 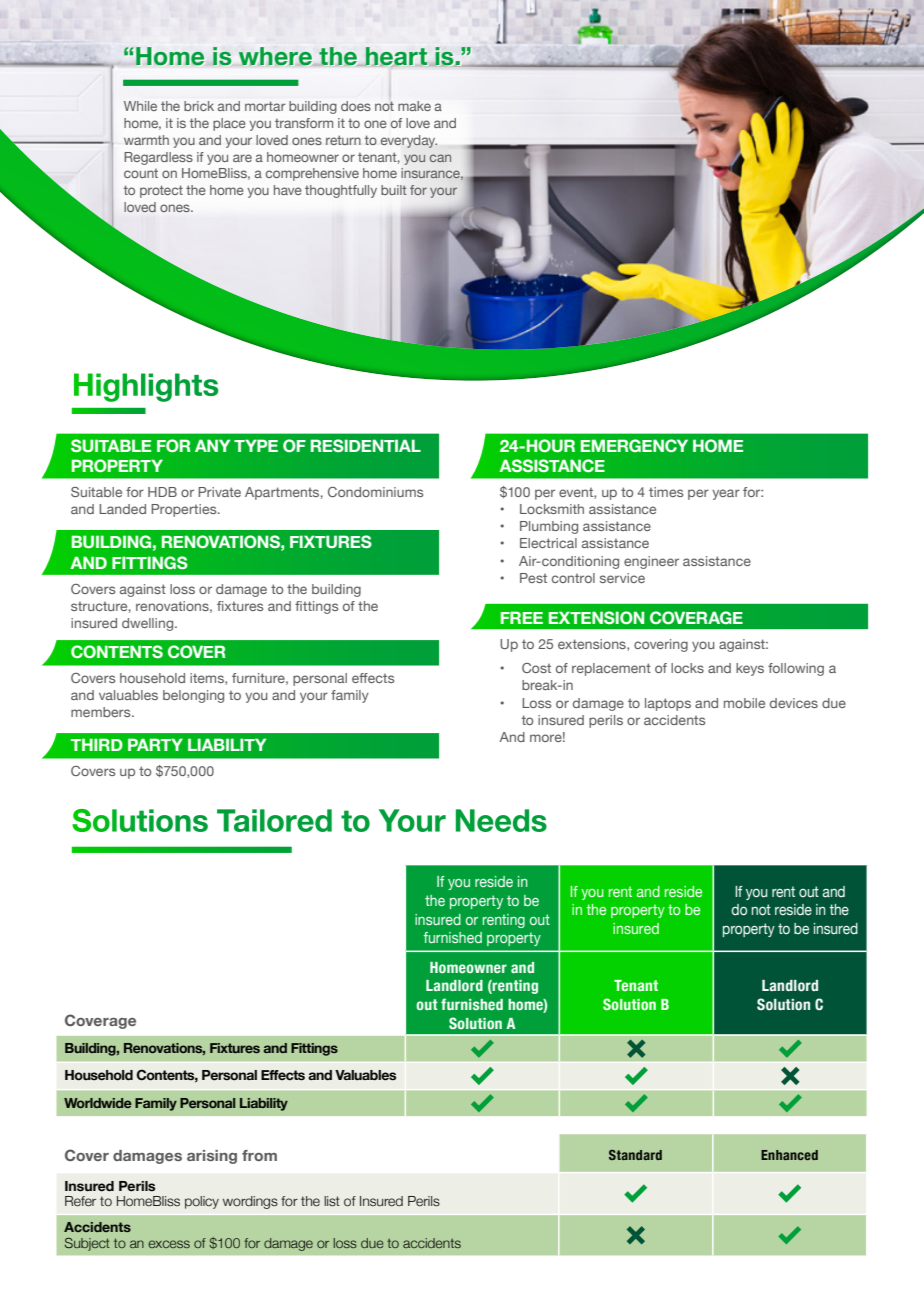 I want to click on list, so click(x=332, y=1201).
